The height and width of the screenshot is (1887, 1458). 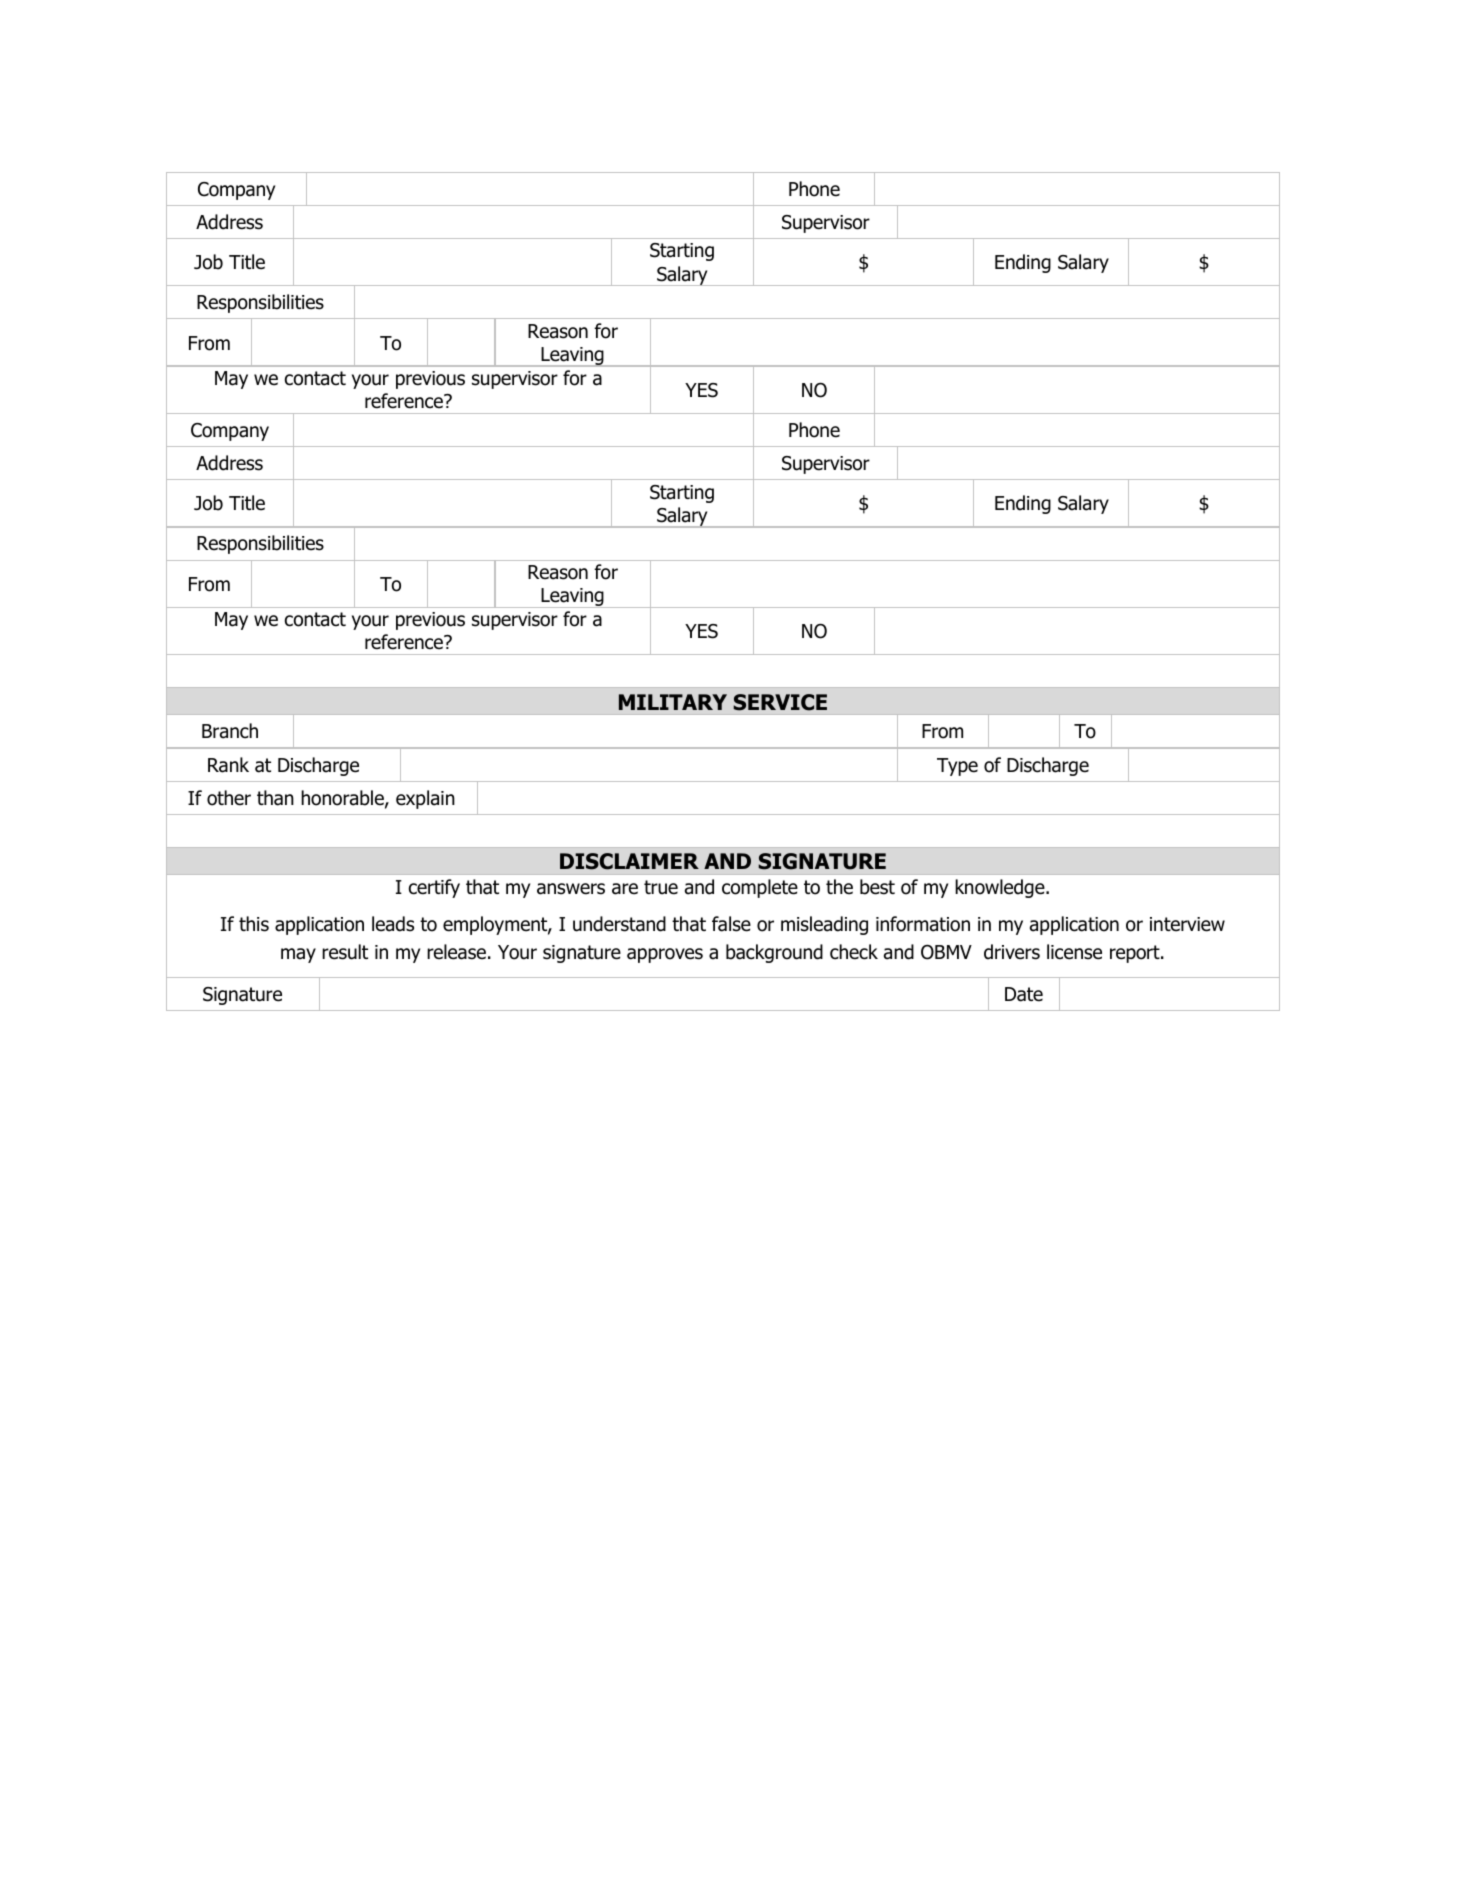 What do you see at coordinates (345, 952) in the screenshot?
I see `result` at bounding box center [345, 952].
